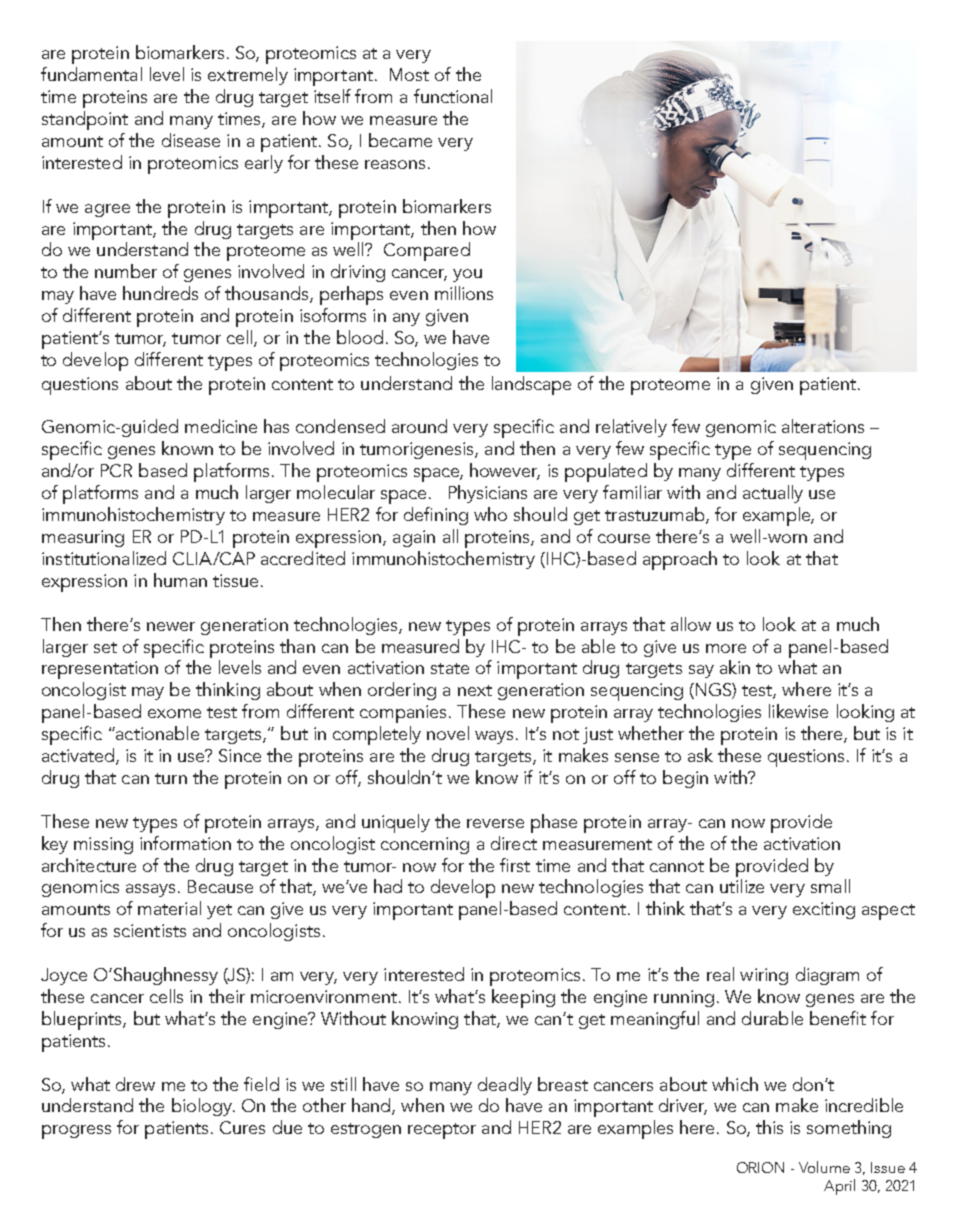  Describe the element at coordinates (760, 1167) in the page. I see `ORION` at that location.
